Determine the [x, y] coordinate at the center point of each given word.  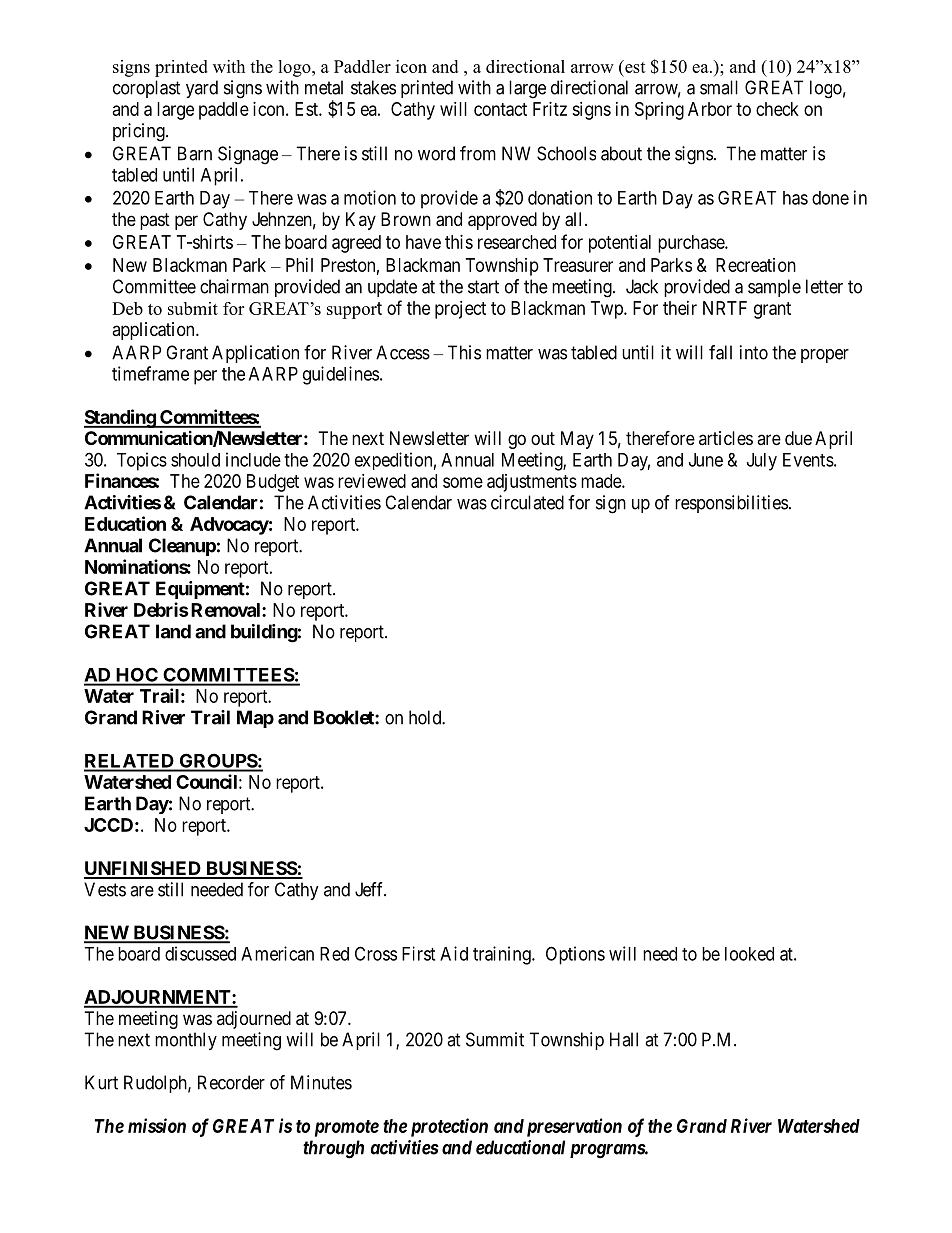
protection [449, 1127]
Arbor [710, 109]
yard [202, 89]
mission [157, 1125]
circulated [527, 502]
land [173, 631]
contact [500, 109]
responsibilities [731, 504]
